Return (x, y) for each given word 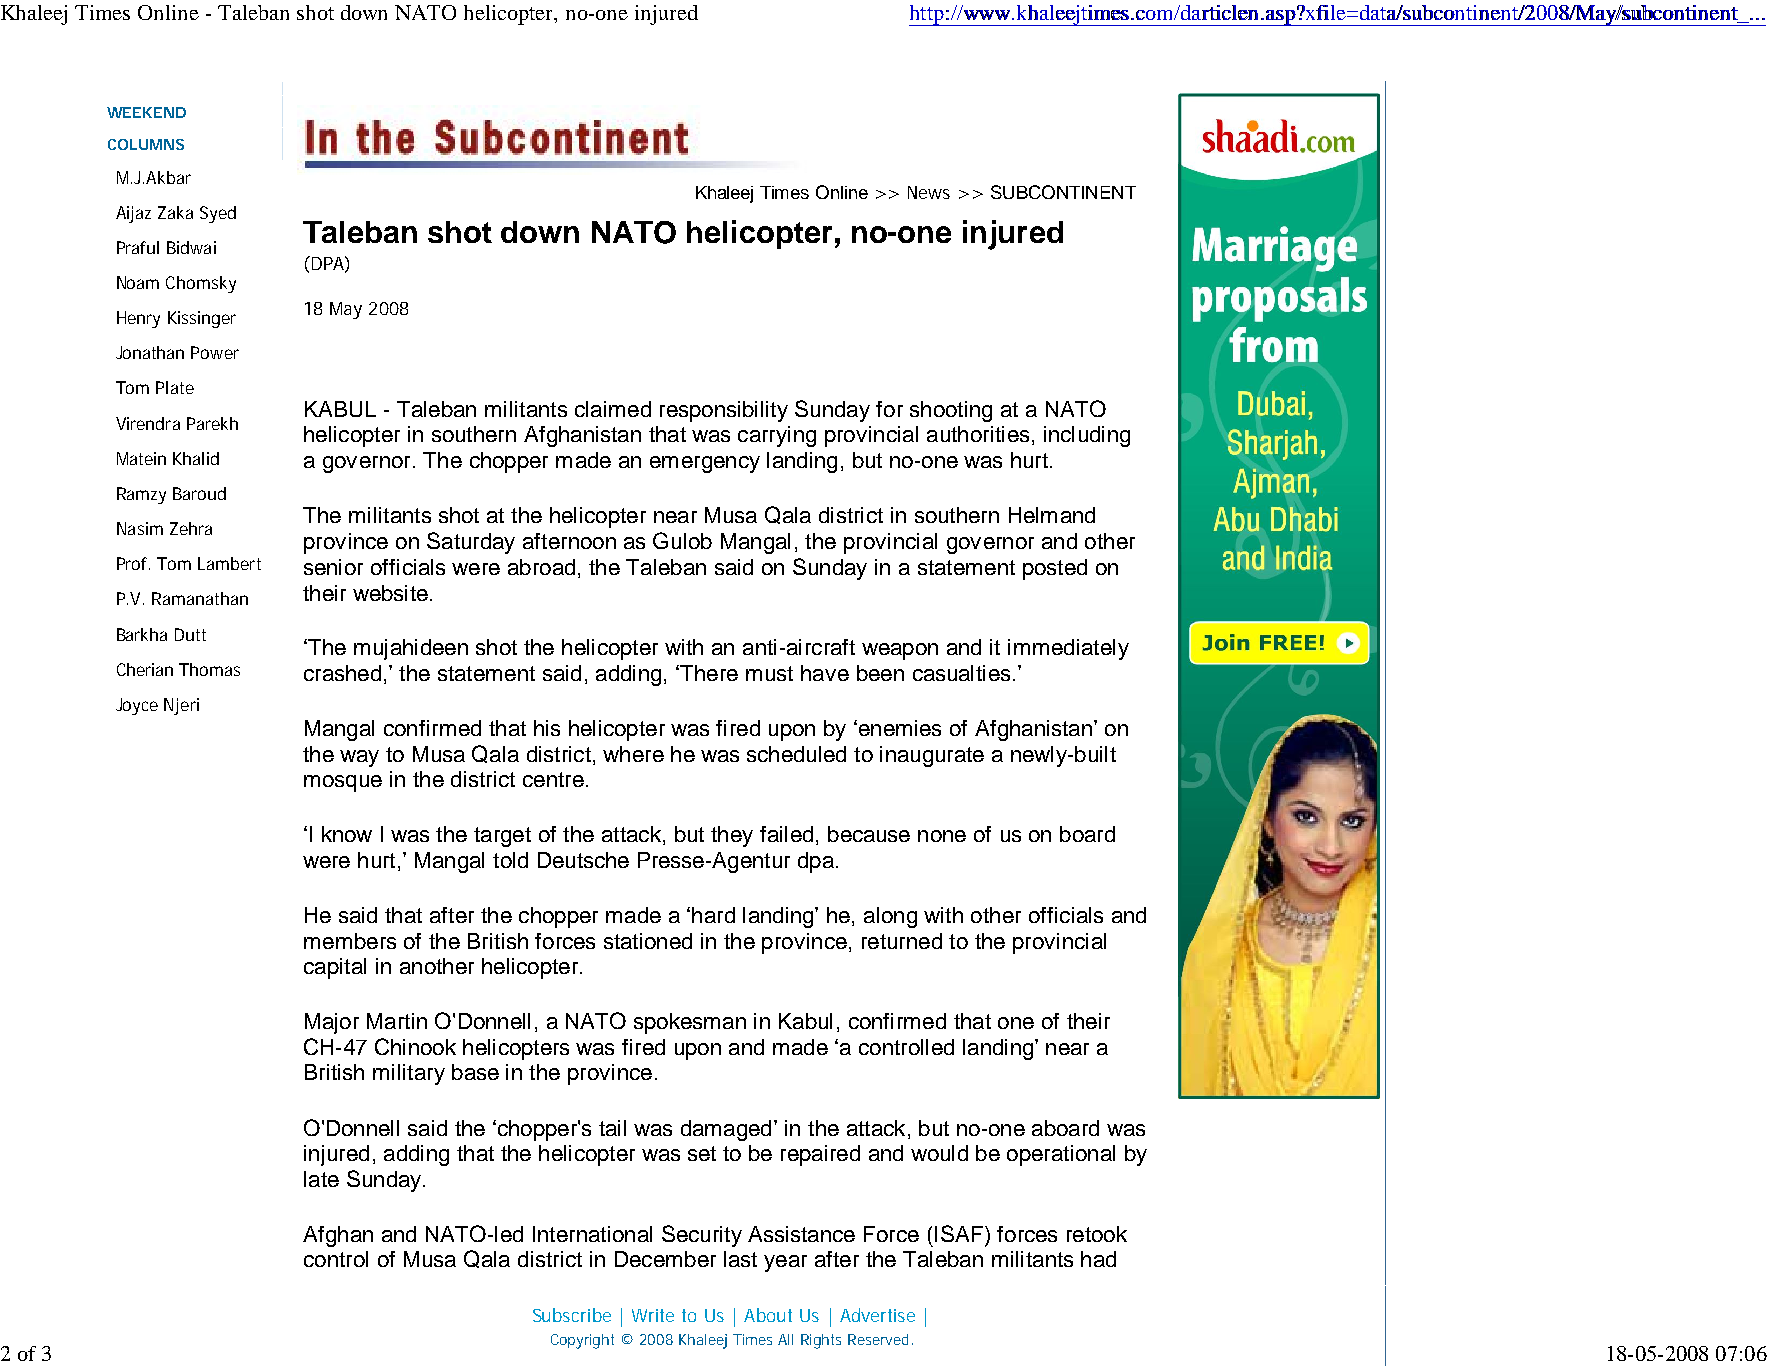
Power (215, 352)
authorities (978, 434)
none (942, 836)
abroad (541, 567)
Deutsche (583, 860)
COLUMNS (146, 144)
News (929, 192)
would (939, 1153)
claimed (613, 409)
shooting (951, 411)
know (347, 834)
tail (612, 1128)
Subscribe (572, 1315)
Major (332, 1023)
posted (1055, 569)
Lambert (229, 563)
